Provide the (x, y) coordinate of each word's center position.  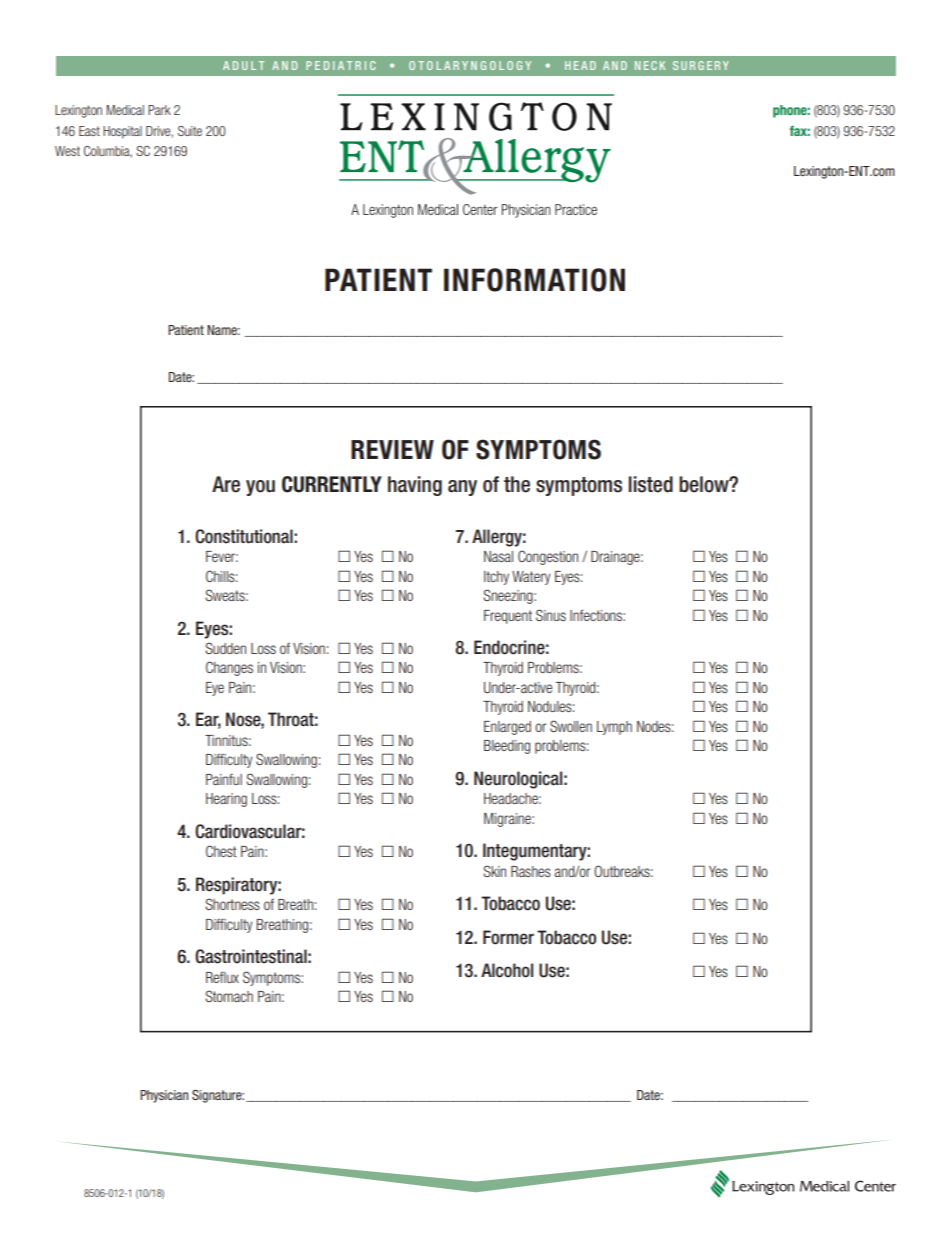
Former (508, 937)
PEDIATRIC (341, 65)
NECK (650, 65)
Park (159, 110)
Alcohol (507, 970)
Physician (164, 1096)
